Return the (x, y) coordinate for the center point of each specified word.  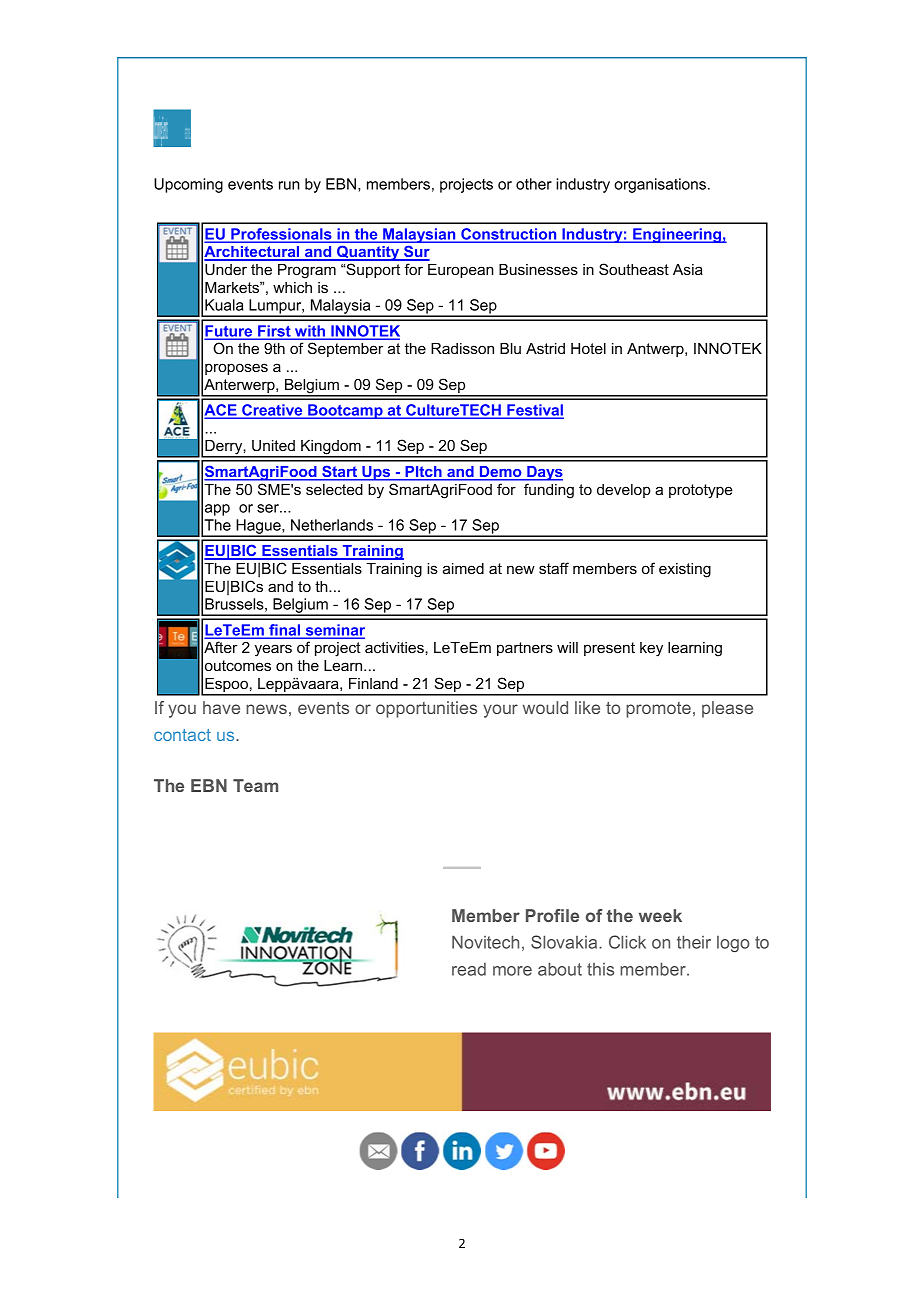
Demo (500, 473)
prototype (701, 491)
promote (658, 710)
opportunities (426, 709)
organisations (661, 185)
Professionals (281, 235)
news (266, 709)
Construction (509, 235)
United (273, 445)
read (469, 969)
